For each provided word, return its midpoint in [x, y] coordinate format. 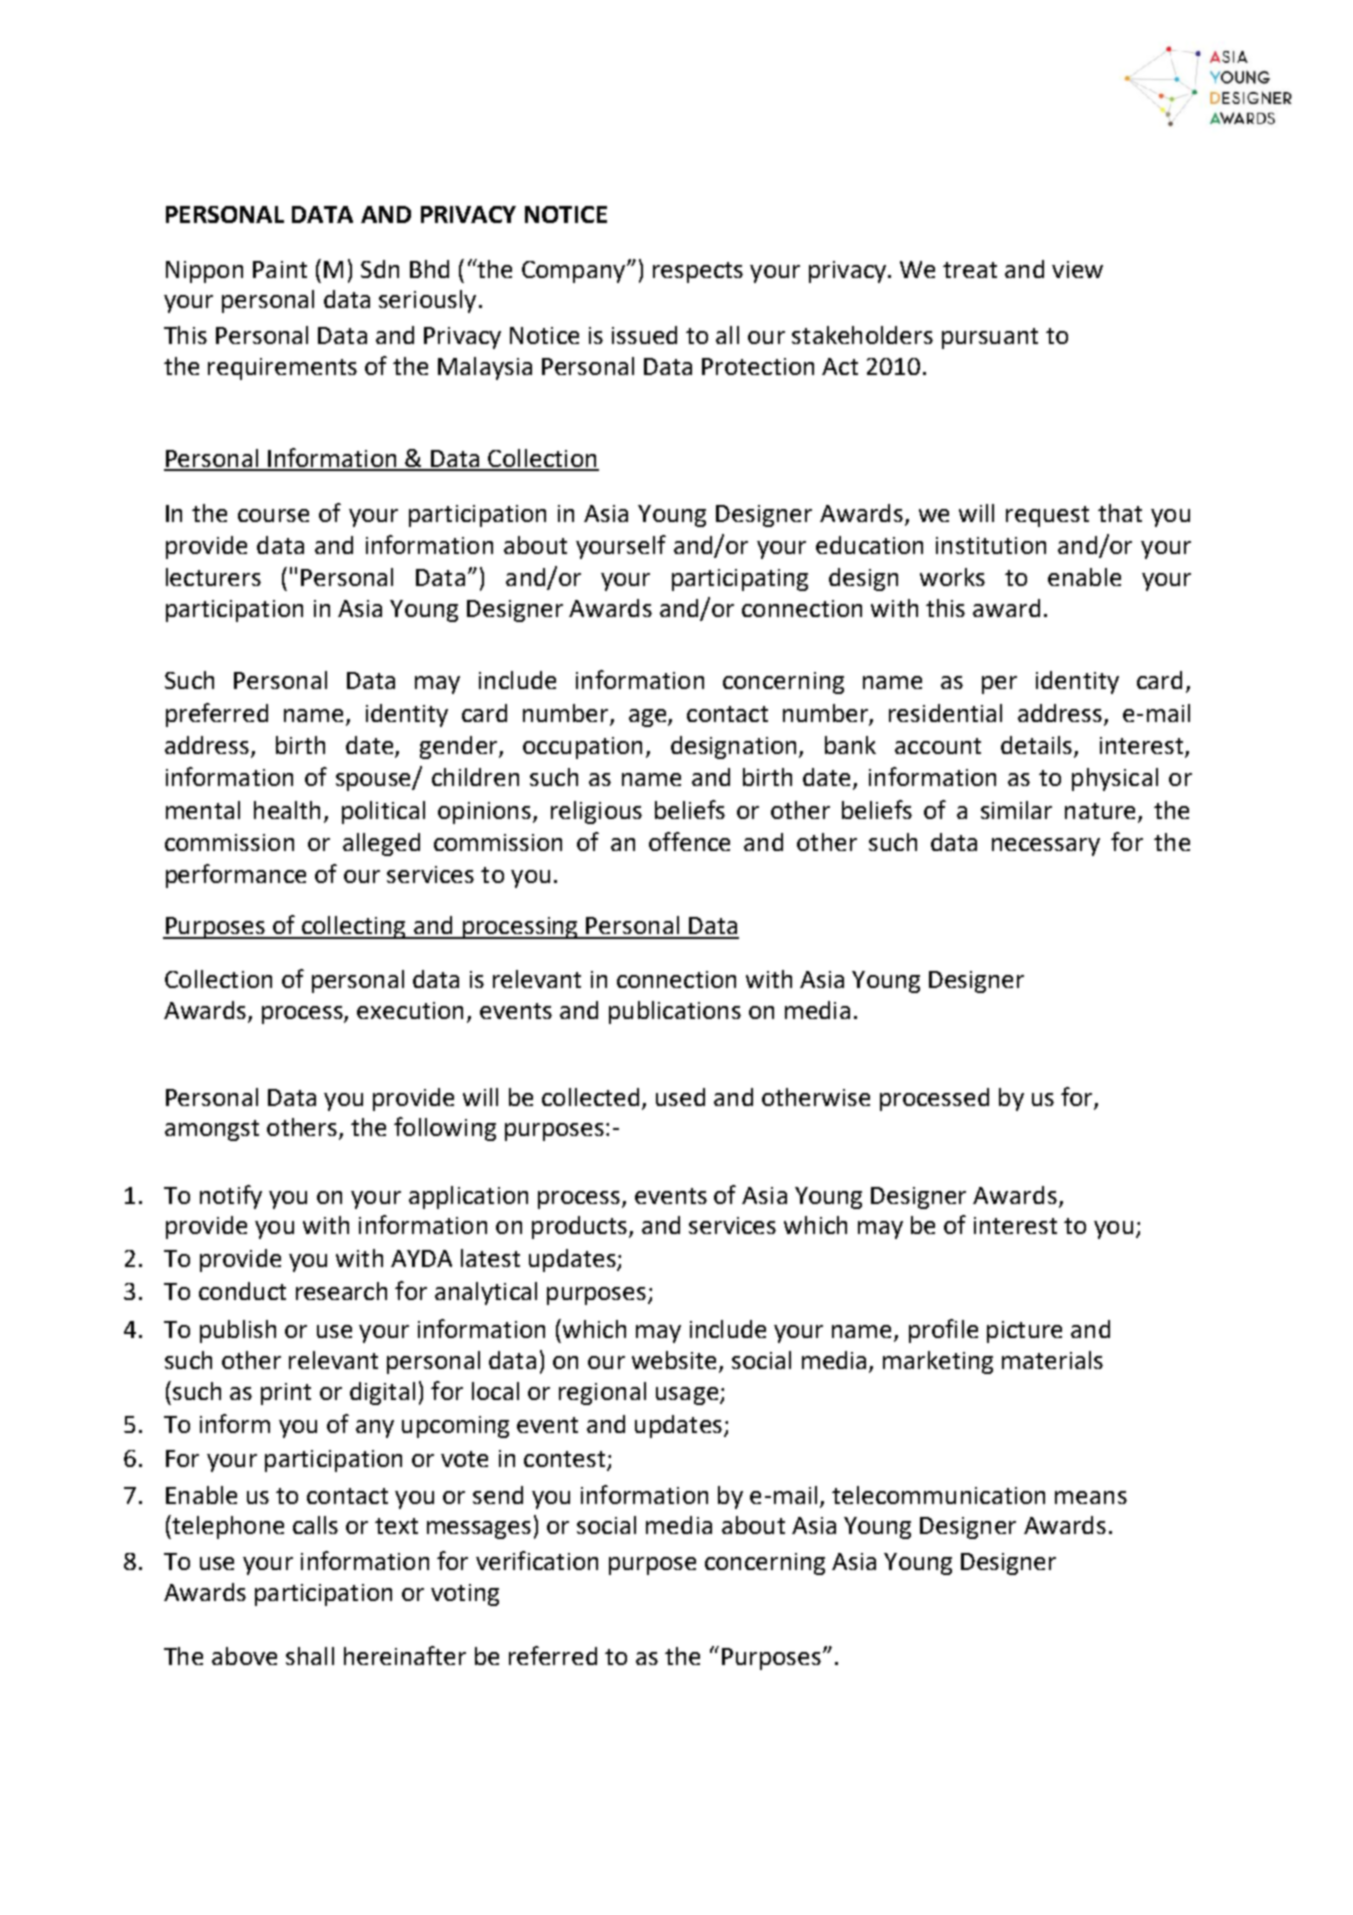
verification [537, 1560]
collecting [353, 927]
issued [644, 335]
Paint [280, 269]
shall [310, 1656]
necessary [1046, 847]
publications [675, 1012]
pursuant [990, 338]
